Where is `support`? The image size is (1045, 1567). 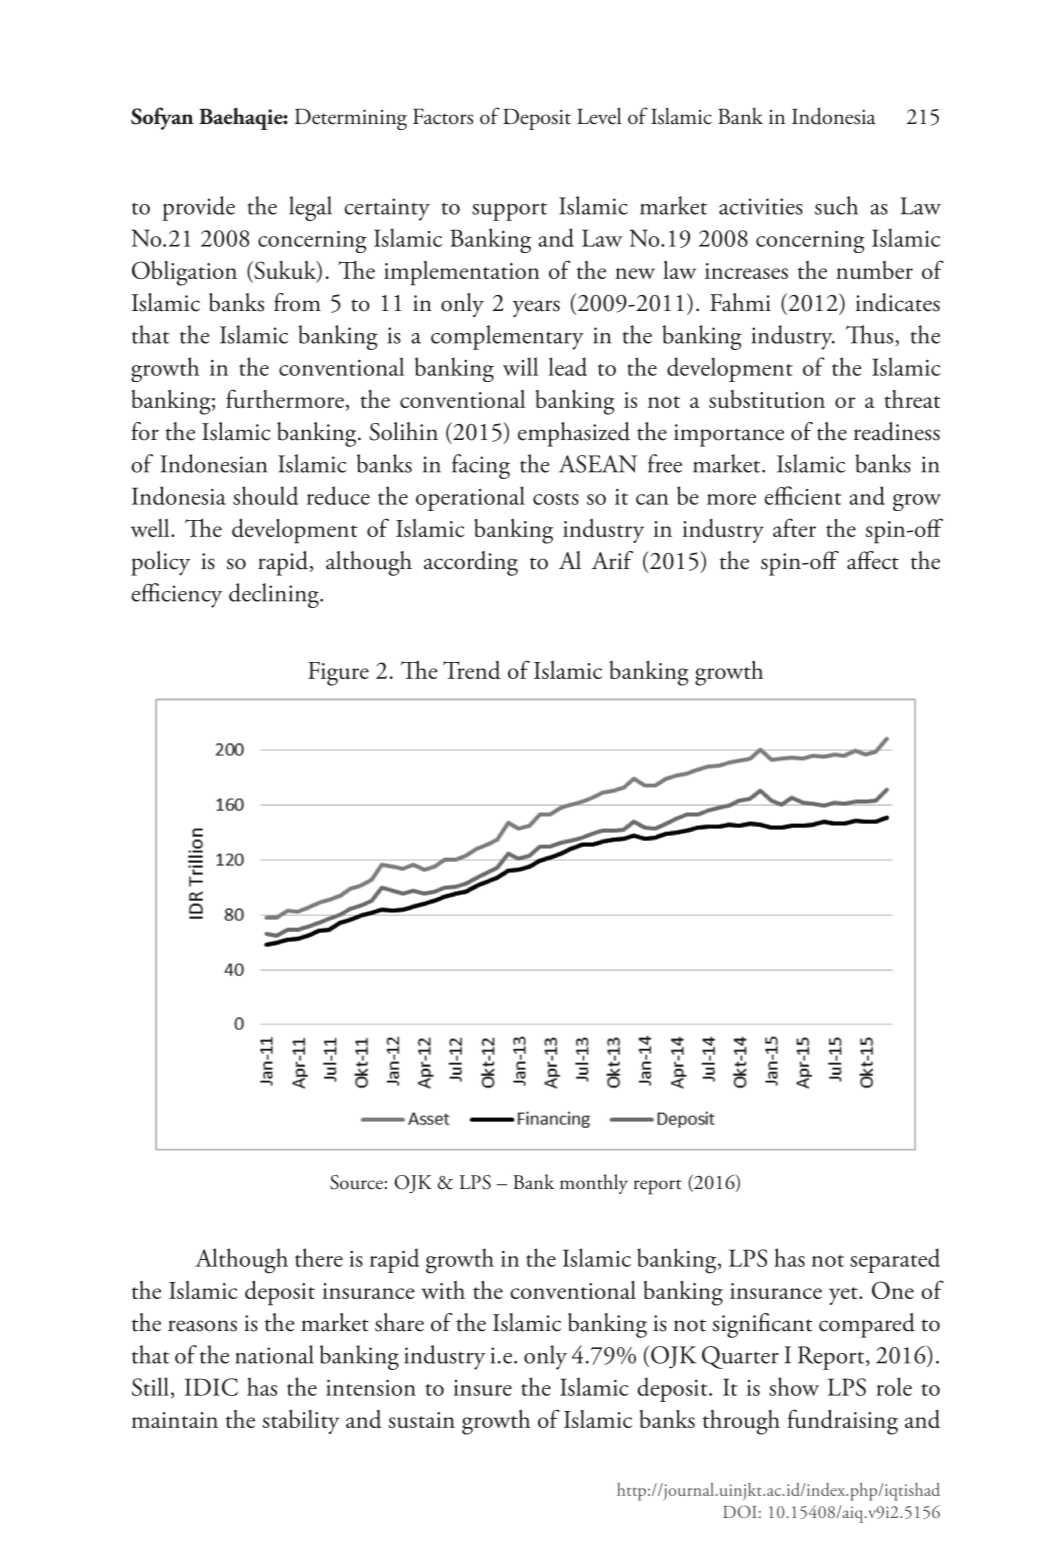 support is located at coordinates (509, 211).
